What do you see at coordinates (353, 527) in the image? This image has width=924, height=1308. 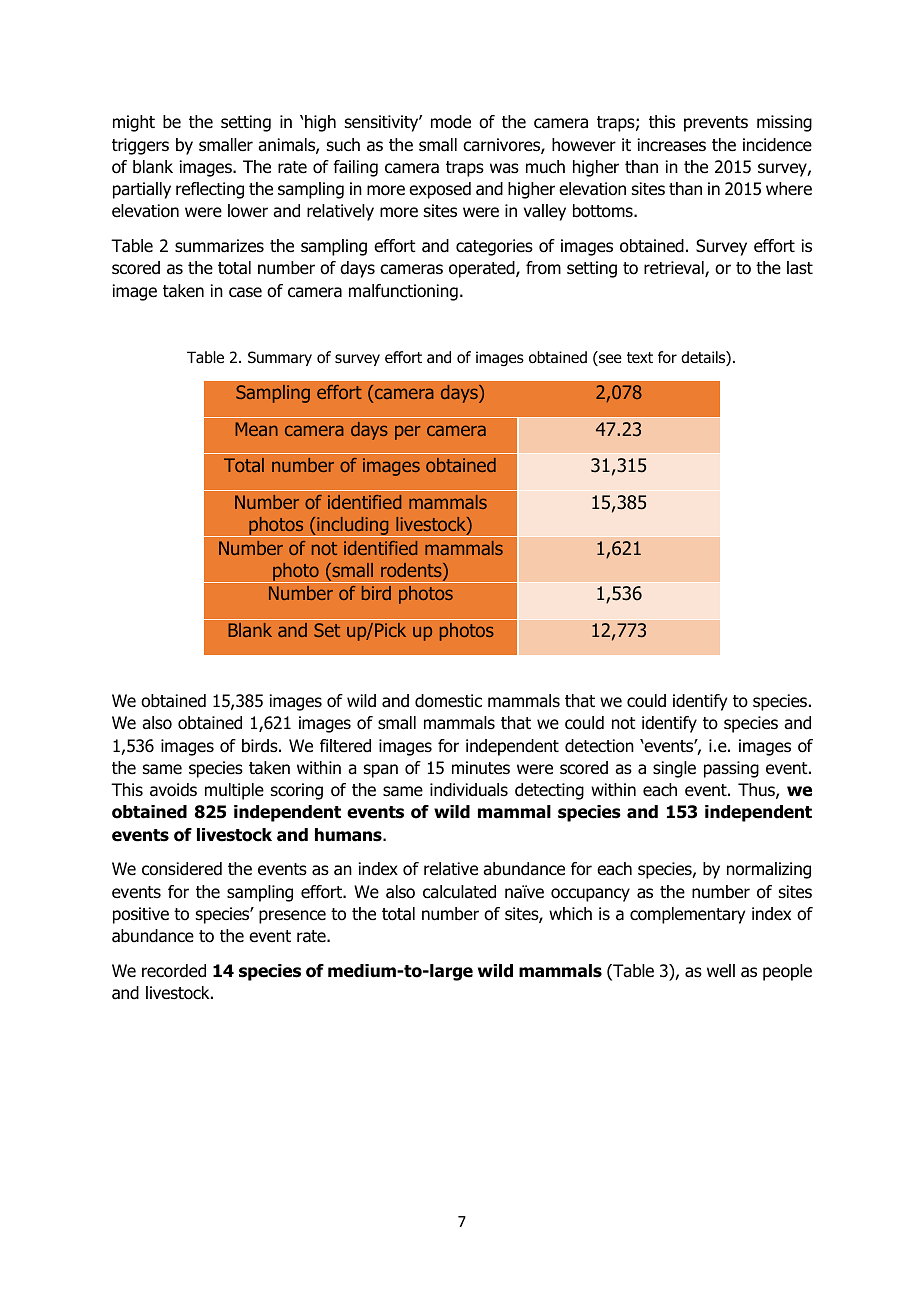 I see `including` at bounding box center [353, 527].
